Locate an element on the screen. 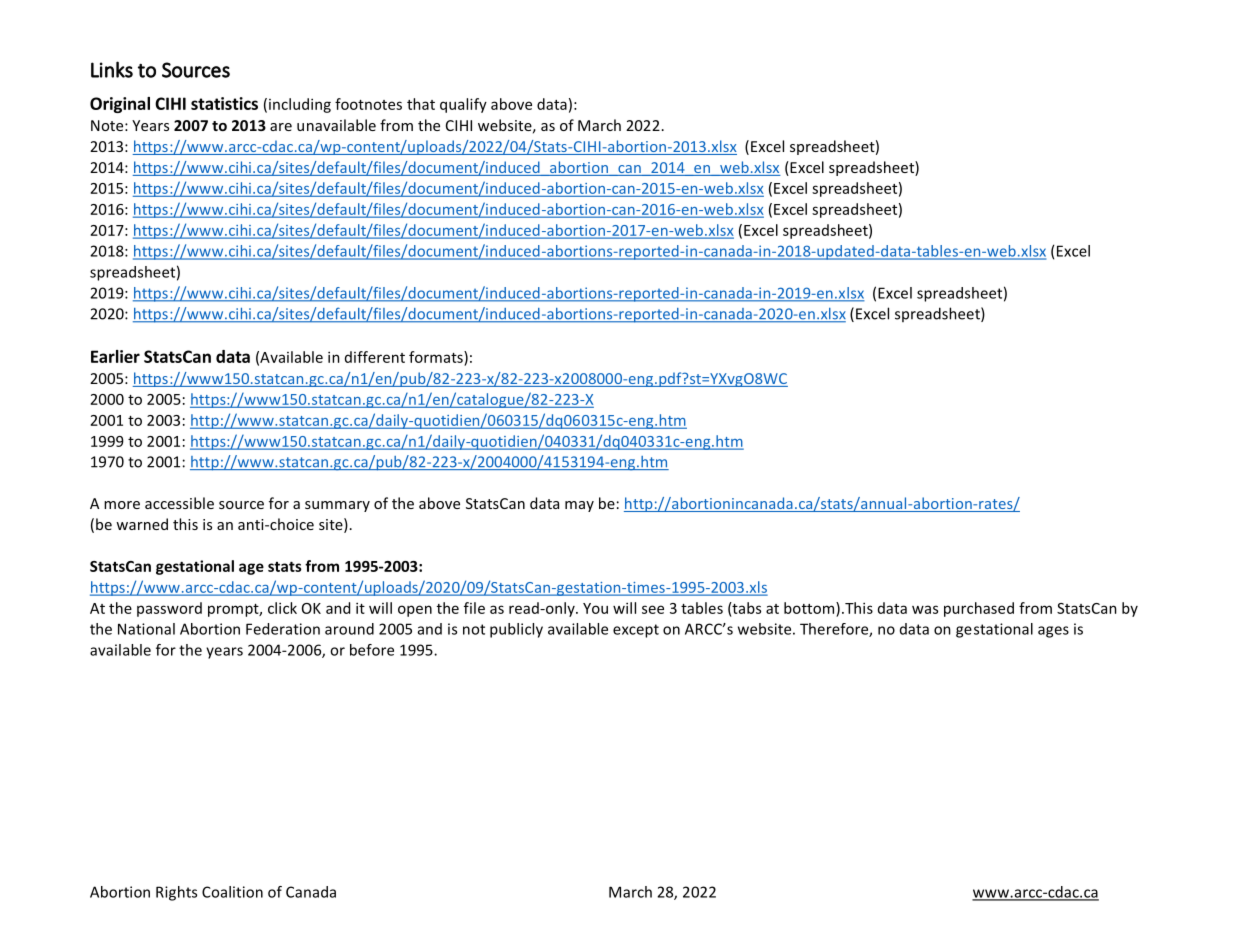  was is located at coordinates (925, 609).
